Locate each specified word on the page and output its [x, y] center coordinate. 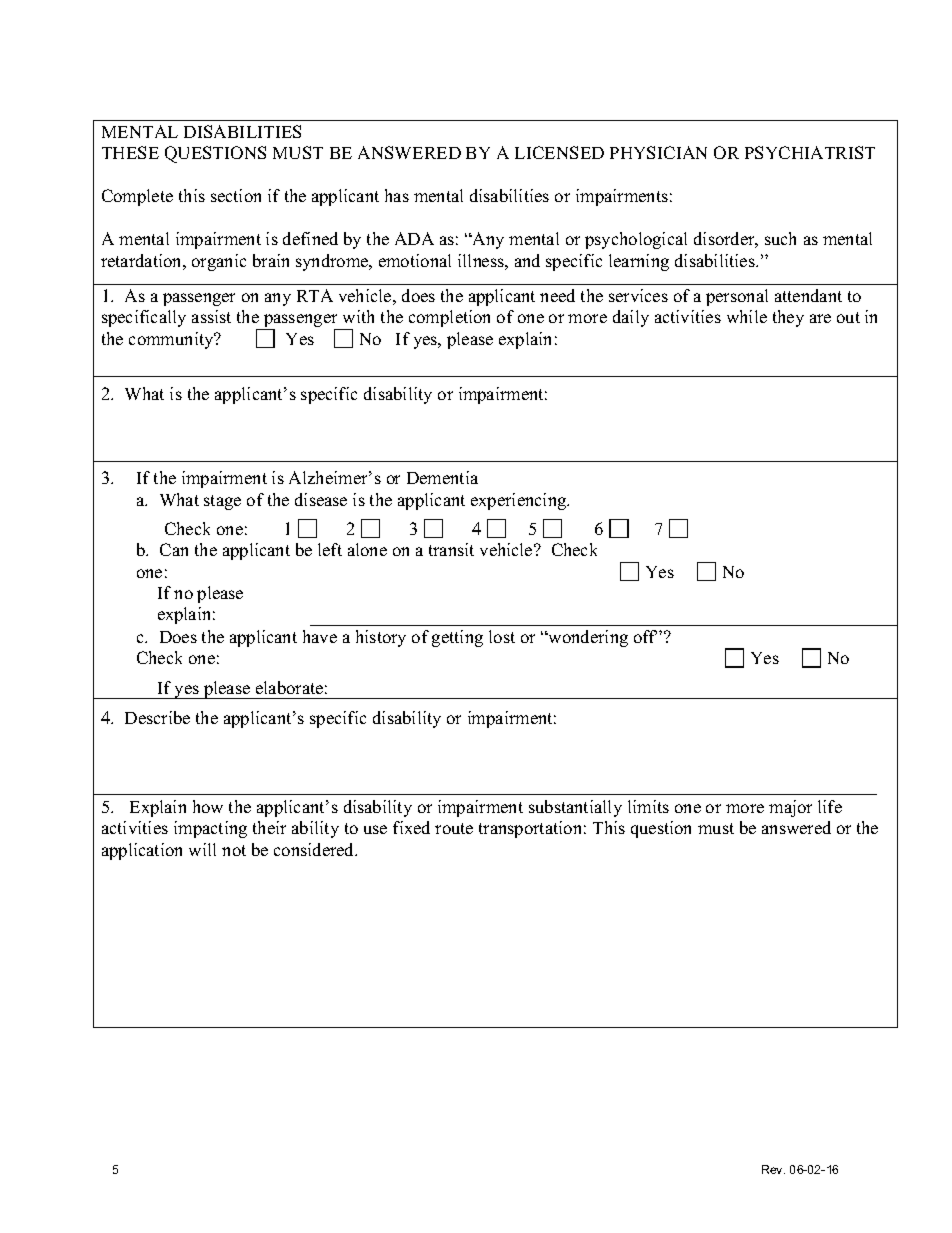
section [236, 195]
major [790, 808]
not [234, 850]
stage [222, 502]
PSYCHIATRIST [810, 152]
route [454, 828]
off [645, 636]
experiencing [520, 501]
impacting [210, 829]
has [397, 195]
